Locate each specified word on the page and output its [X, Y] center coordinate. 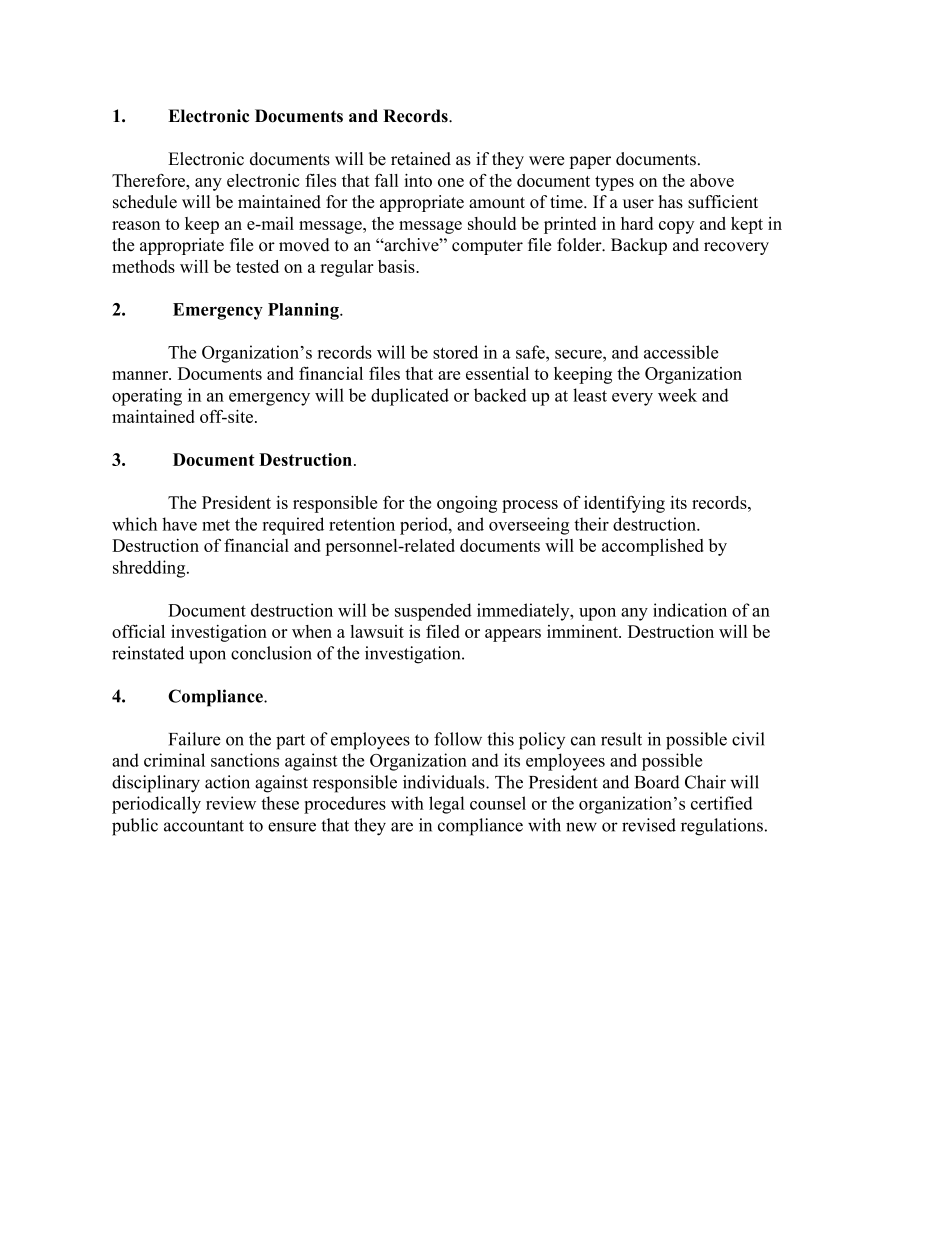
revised [649, 825]
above [712, 180]
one [451, 182]
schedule [145, 202]
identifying [624, 504]
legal [446, 805]
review [231, 803]
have [179, 524]
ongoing [467, 504]
